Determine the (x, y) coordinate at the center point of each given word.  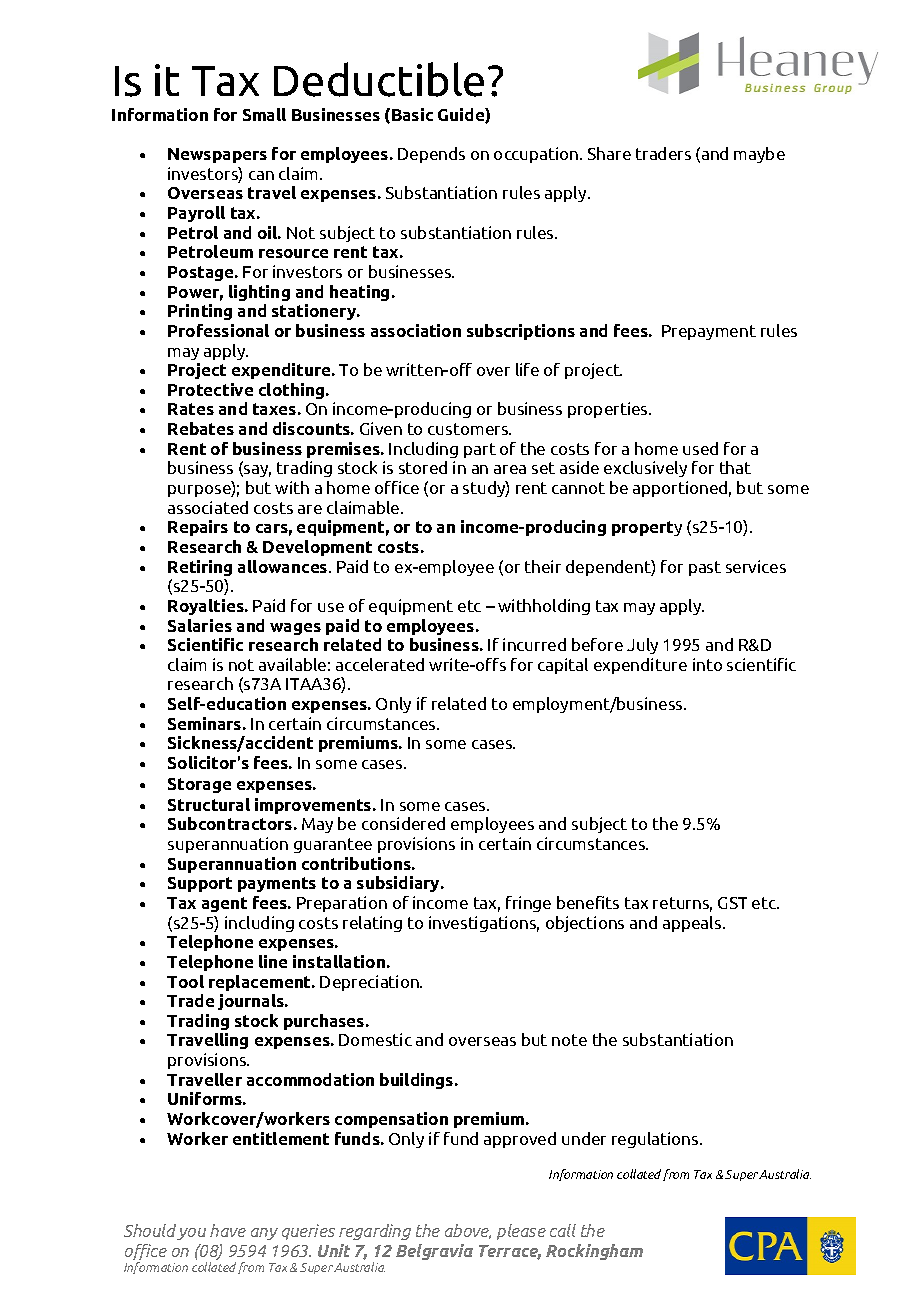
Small (264, 114)
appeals (693, 924)
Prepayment (709, 332)
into (707, 664)
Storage (199, 785)
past (705, 568)
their (543, 566)
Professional (218, 330)
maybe (759, 155)
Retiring (200, 568)
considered (403, 823)
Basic (412, 114)
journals (252, 1002)
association (416, 330)
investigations (484, 924)
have (228, 1230)
